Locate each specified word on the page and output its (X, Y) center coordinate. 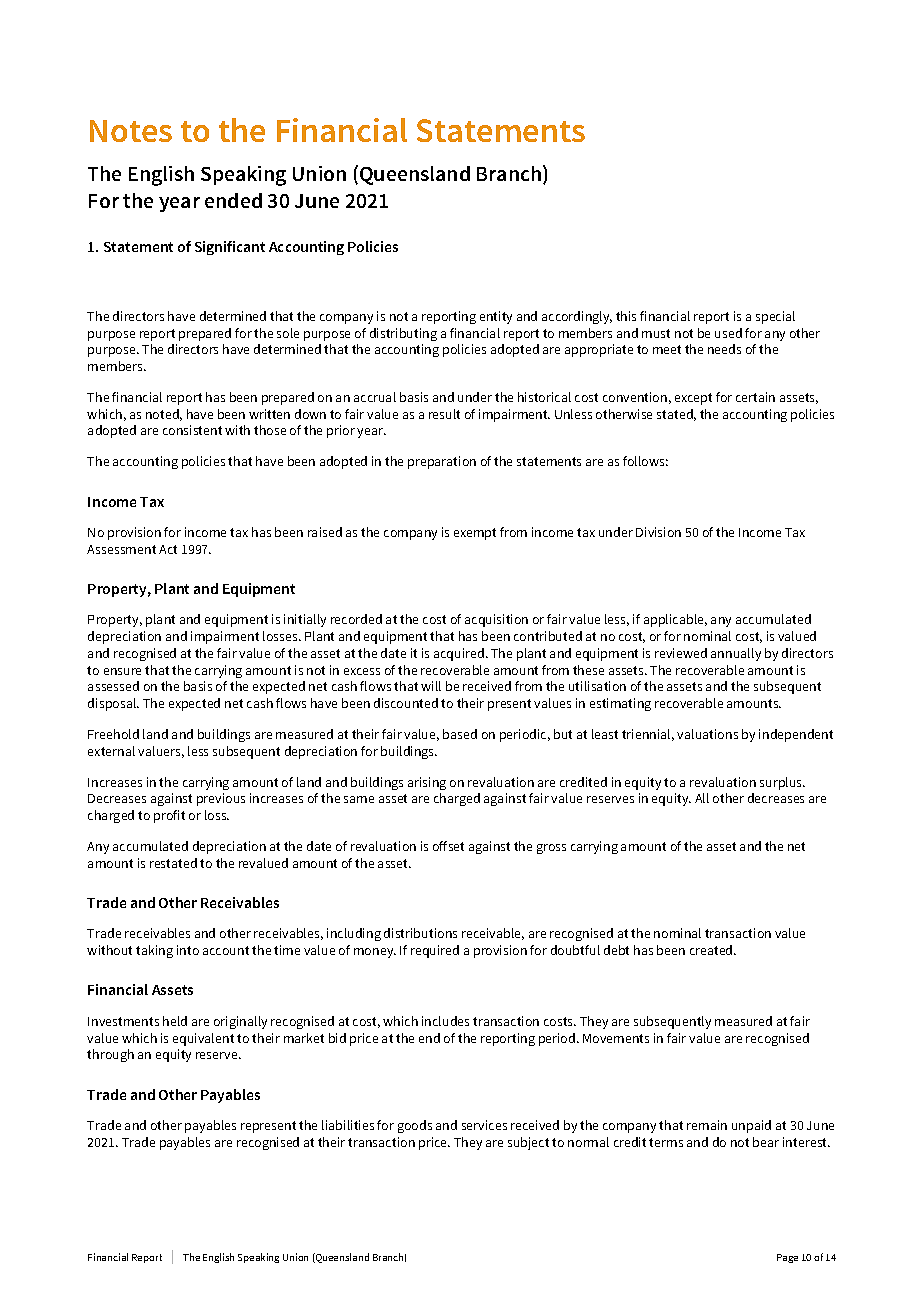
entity (496, 317)
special (775, 317)
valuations (707, 734)
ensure (122, 671)
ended (233, 200)
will (431, 686)
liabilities (348, 1125)
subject (528, 1143)
